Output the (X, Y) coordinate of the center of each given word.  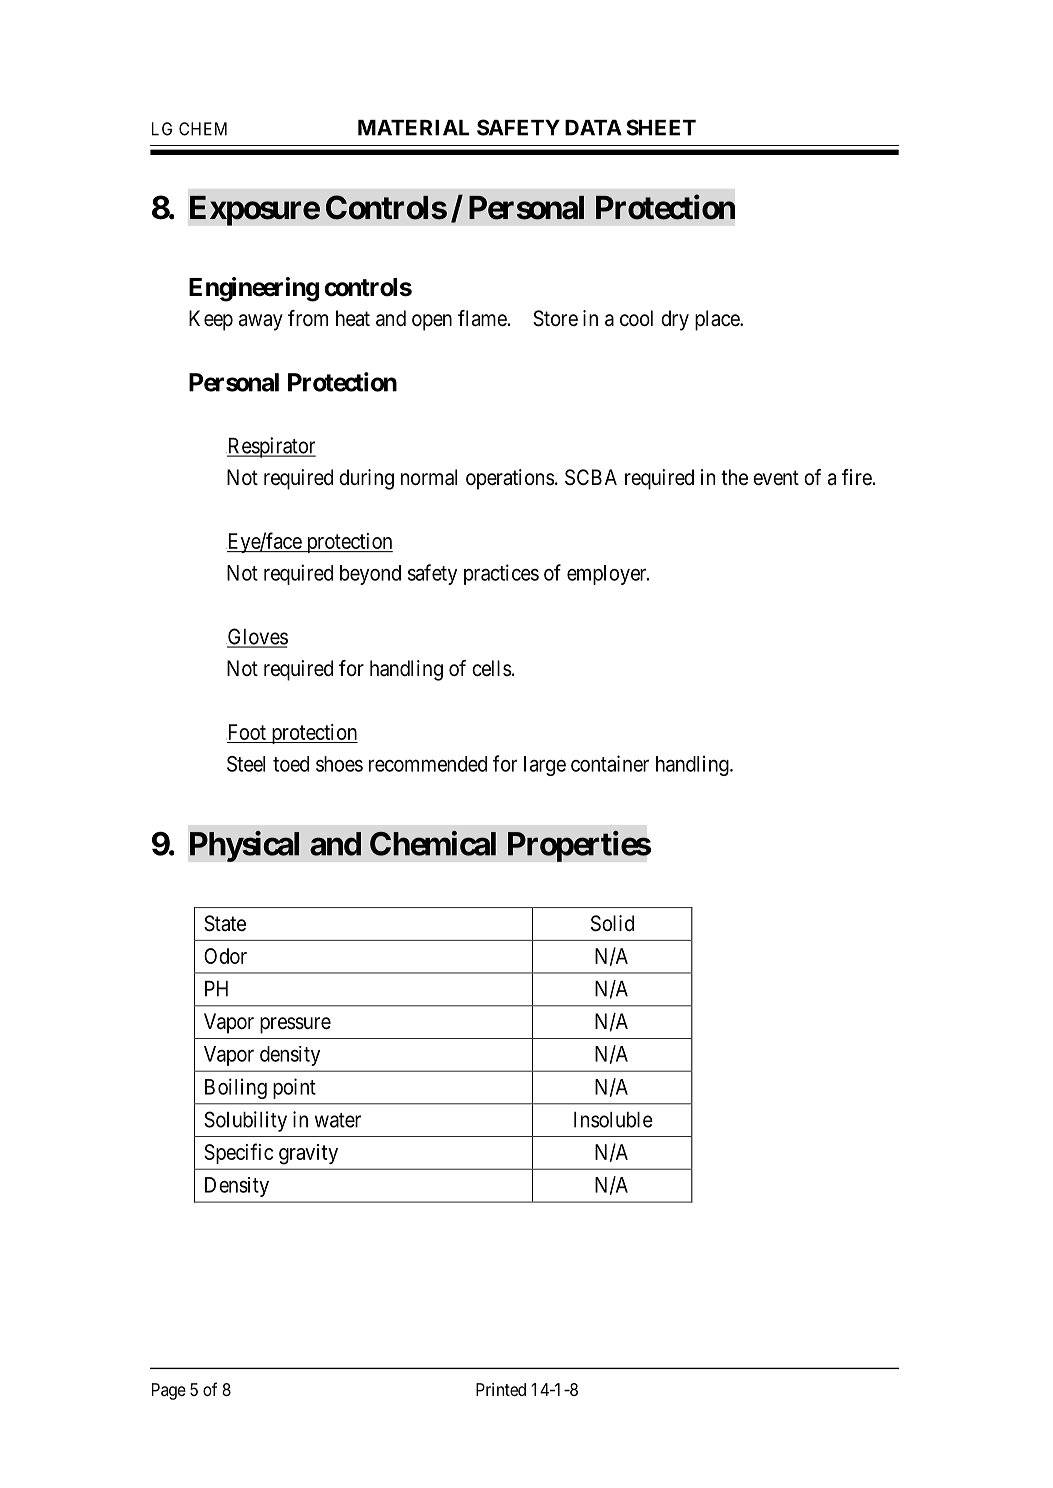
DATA (593, 128)
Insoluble (613, 1120)
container (610, 763)
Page (169, 1391)
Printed (501, 1389)
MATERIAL (414, 128)
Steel (246, 764)
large (545, 766)
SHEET (661, 127)
